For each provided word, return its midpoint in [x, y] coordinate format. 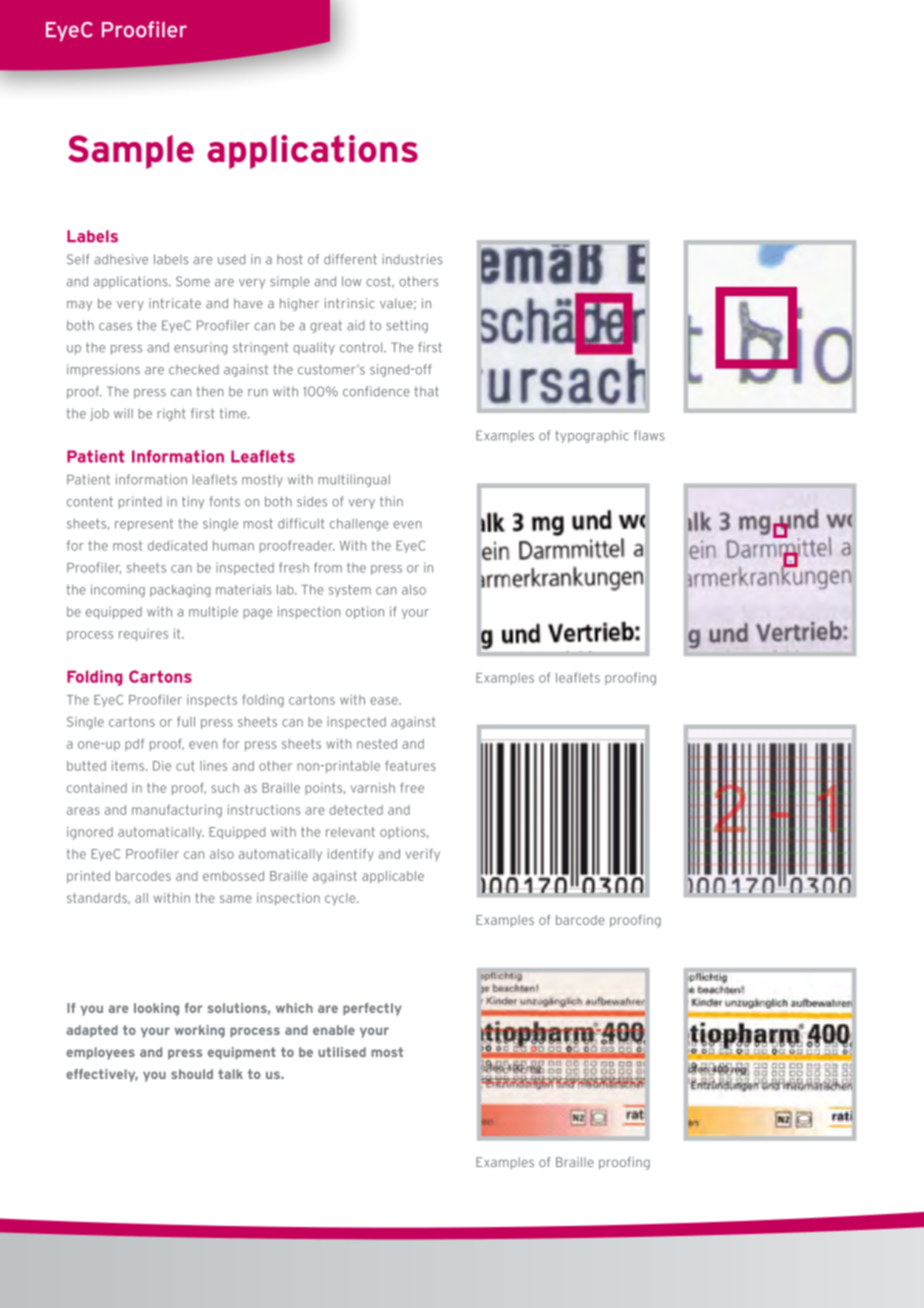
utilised [342, 1052]
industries [412, 259]
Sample [131, 152]
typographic [592, 436]
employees [100, 1053]
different [350, 259]
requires [143, 635]
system [350, 591]
